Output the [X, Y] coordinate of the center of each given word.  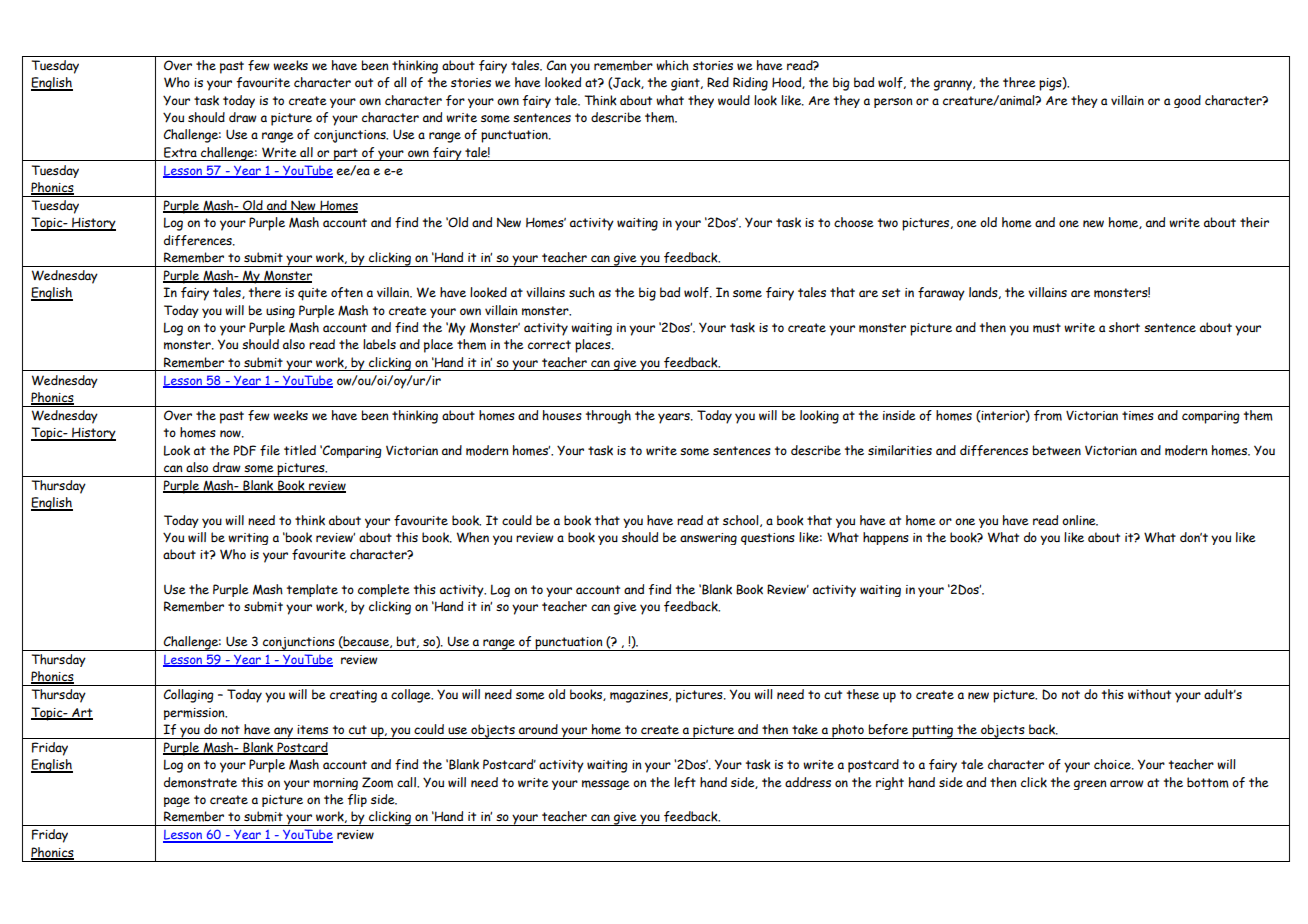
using [280, 312]
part [346, 154]
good [1187, 101]
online [1080, 520]
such [582, 292]
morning [335, 784]
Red [718, 82]
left [685, 782]
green [1090, 785]
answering [708, 539]
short [1124, 327]
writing [248, 539]
